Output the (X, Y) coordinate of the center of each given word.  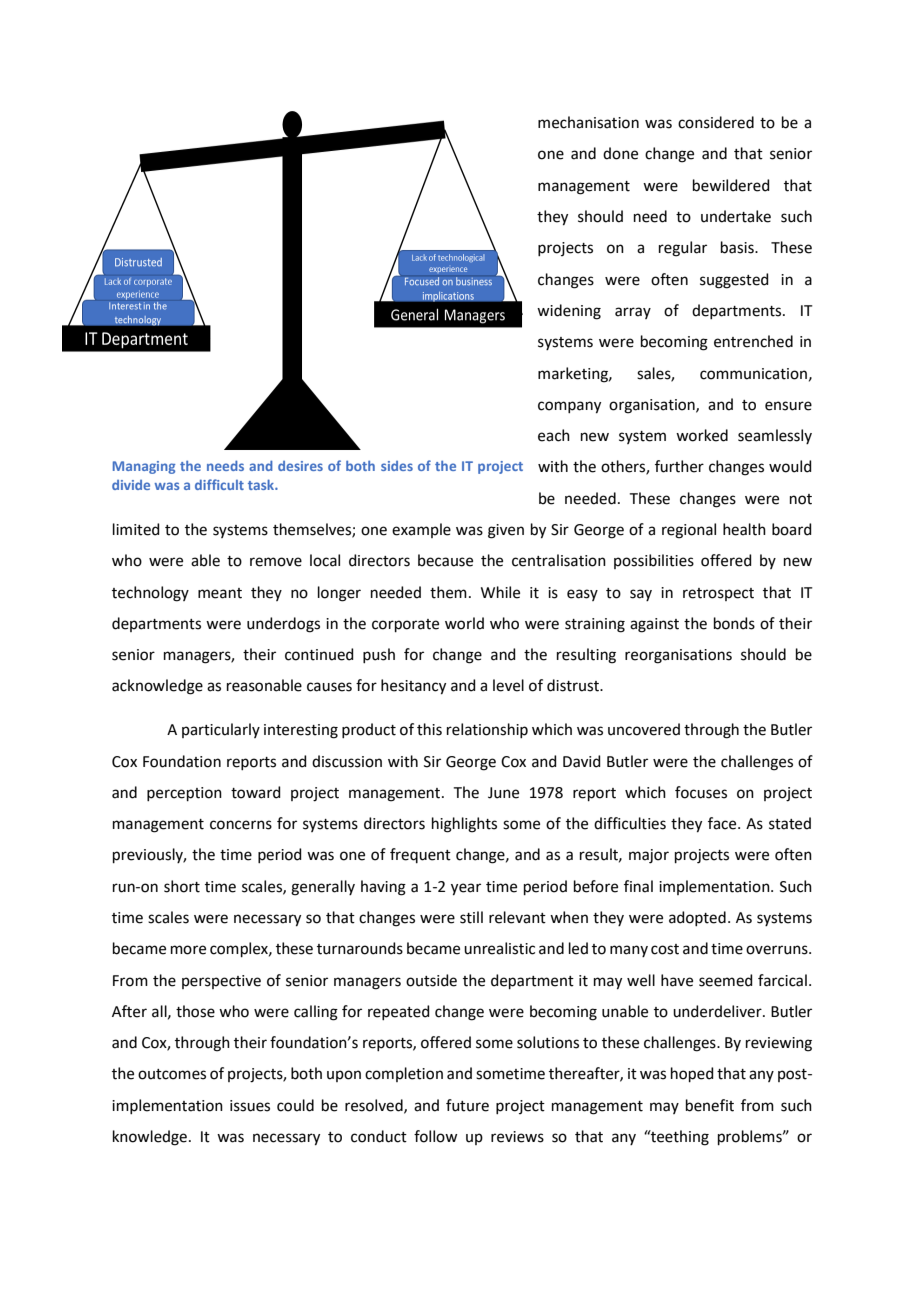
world (464, 623)
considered (716, 122)
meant (220, 593)
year (466, 889)
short (182, 886)
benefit (710, 1105)
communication (753, 374)
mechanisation (588, 122)
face (723, 823)
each (554, 435)
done (620, 153)
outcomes (172, 1074)
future (467, 1105)
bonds (734, 623)
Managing (144, 467)
